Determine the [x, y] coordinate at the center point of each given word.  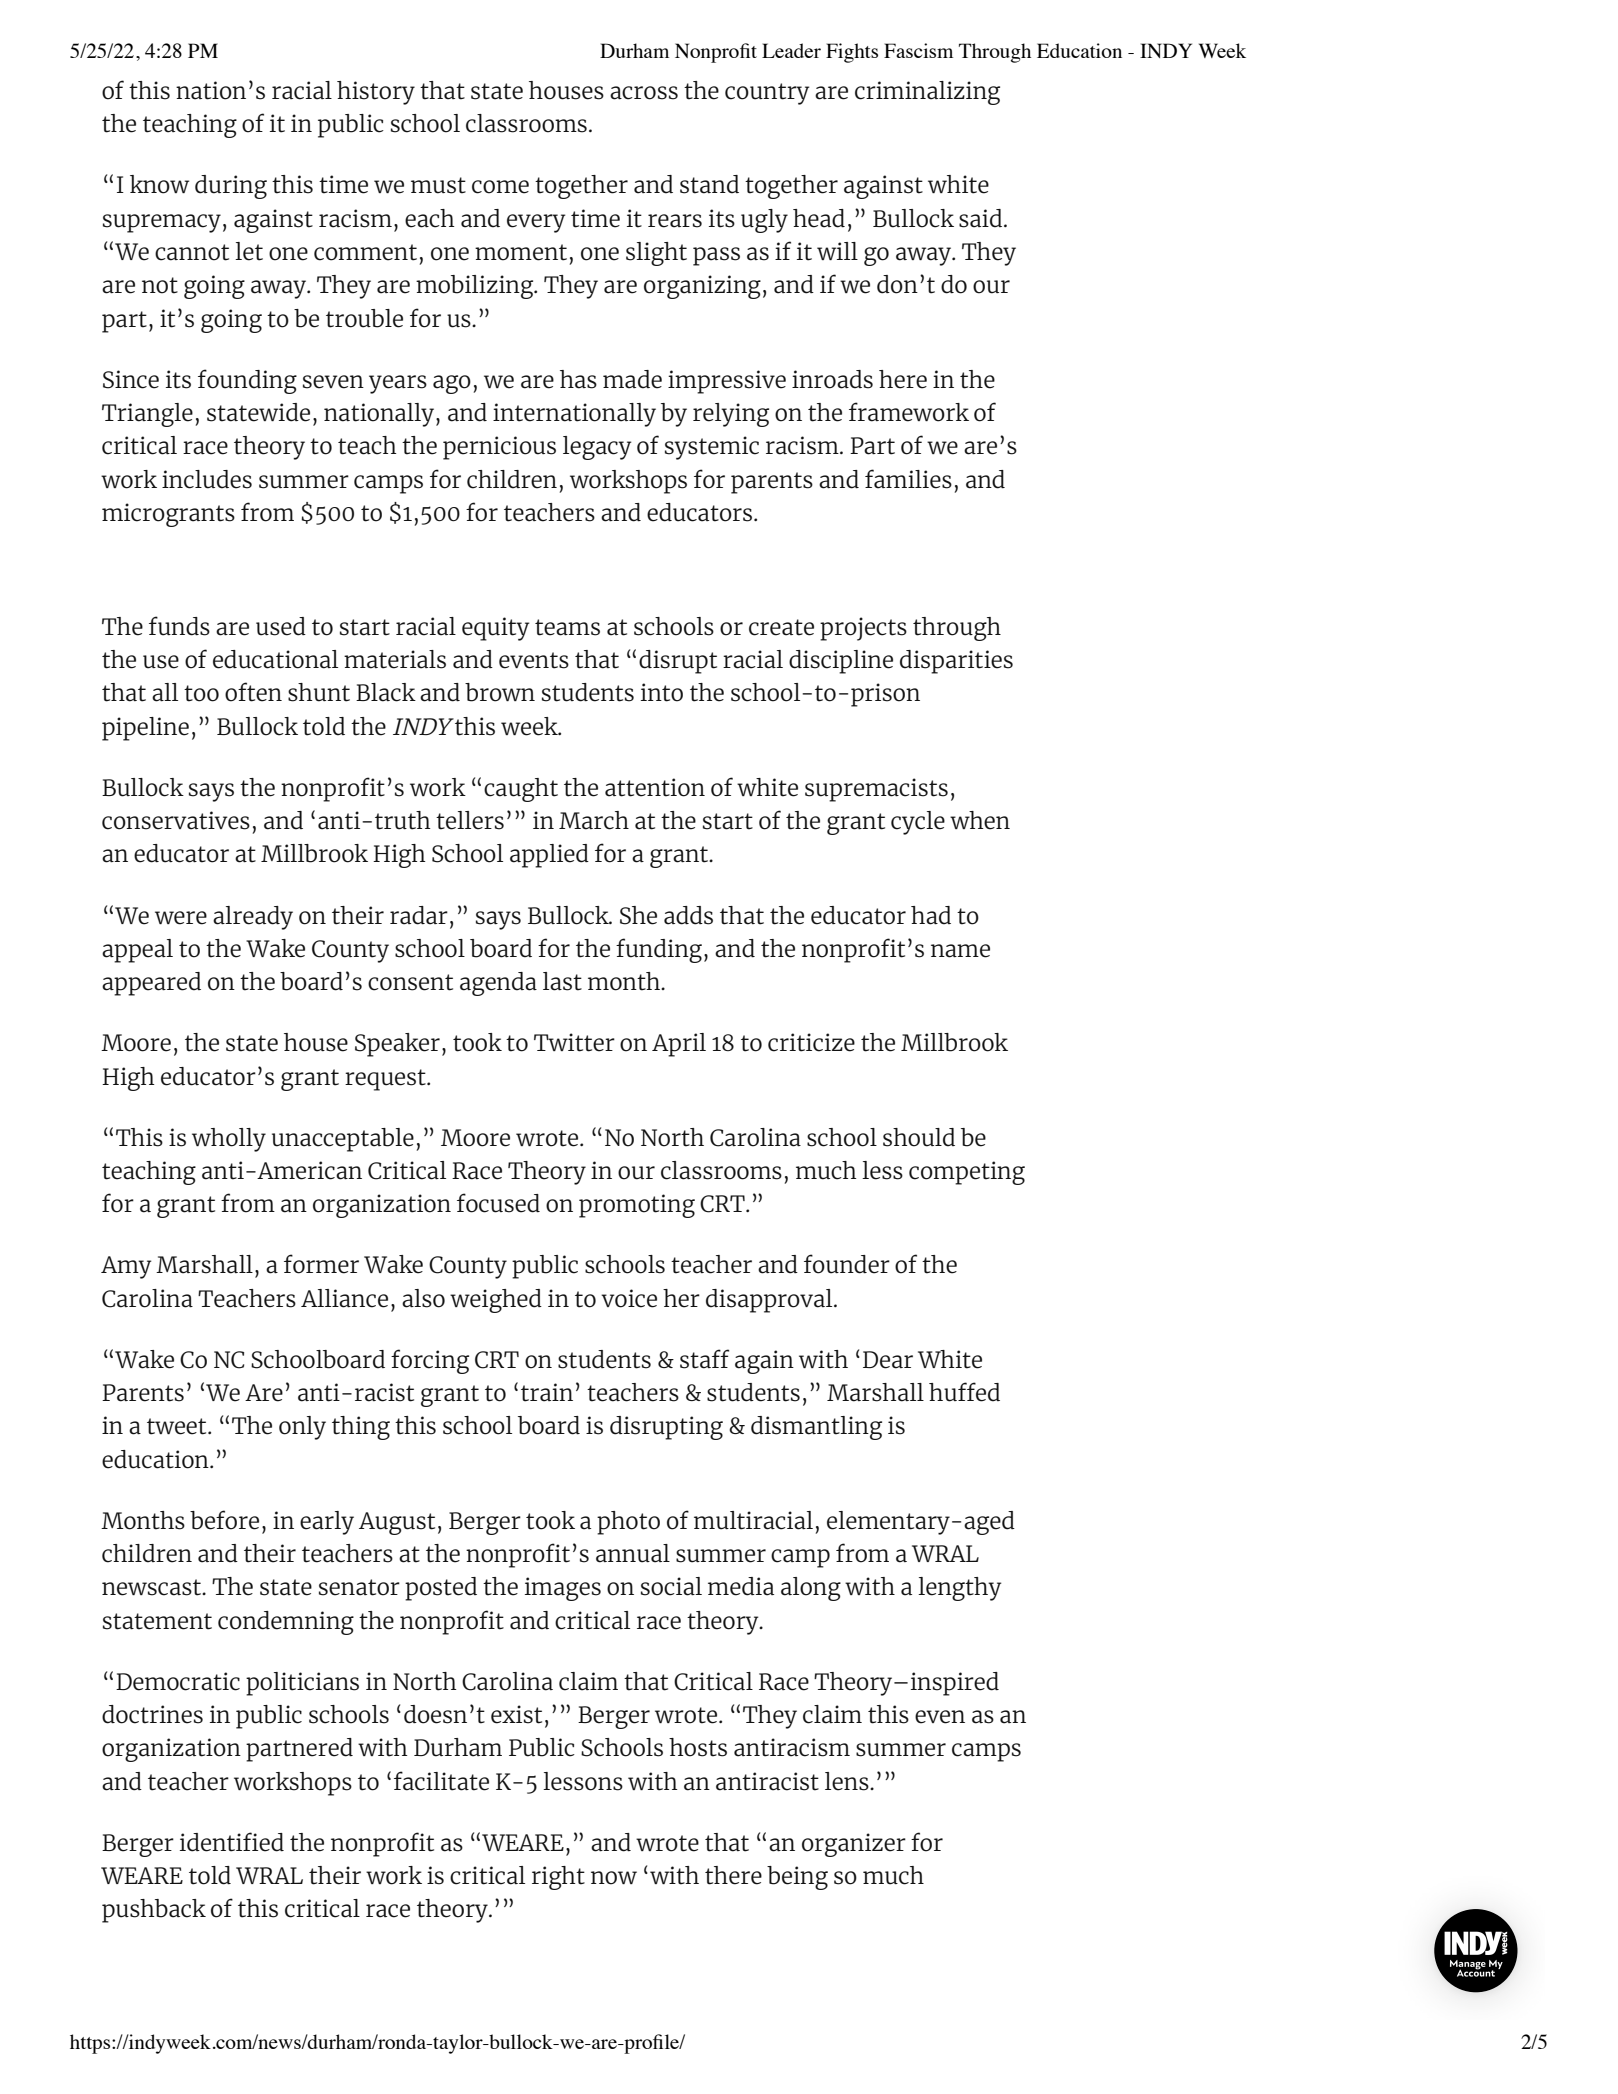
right [558, 1878]
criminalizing [927, 93]
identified [232, 1842]
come [500, 187]
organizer [854, 1845]
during [231, 187]
